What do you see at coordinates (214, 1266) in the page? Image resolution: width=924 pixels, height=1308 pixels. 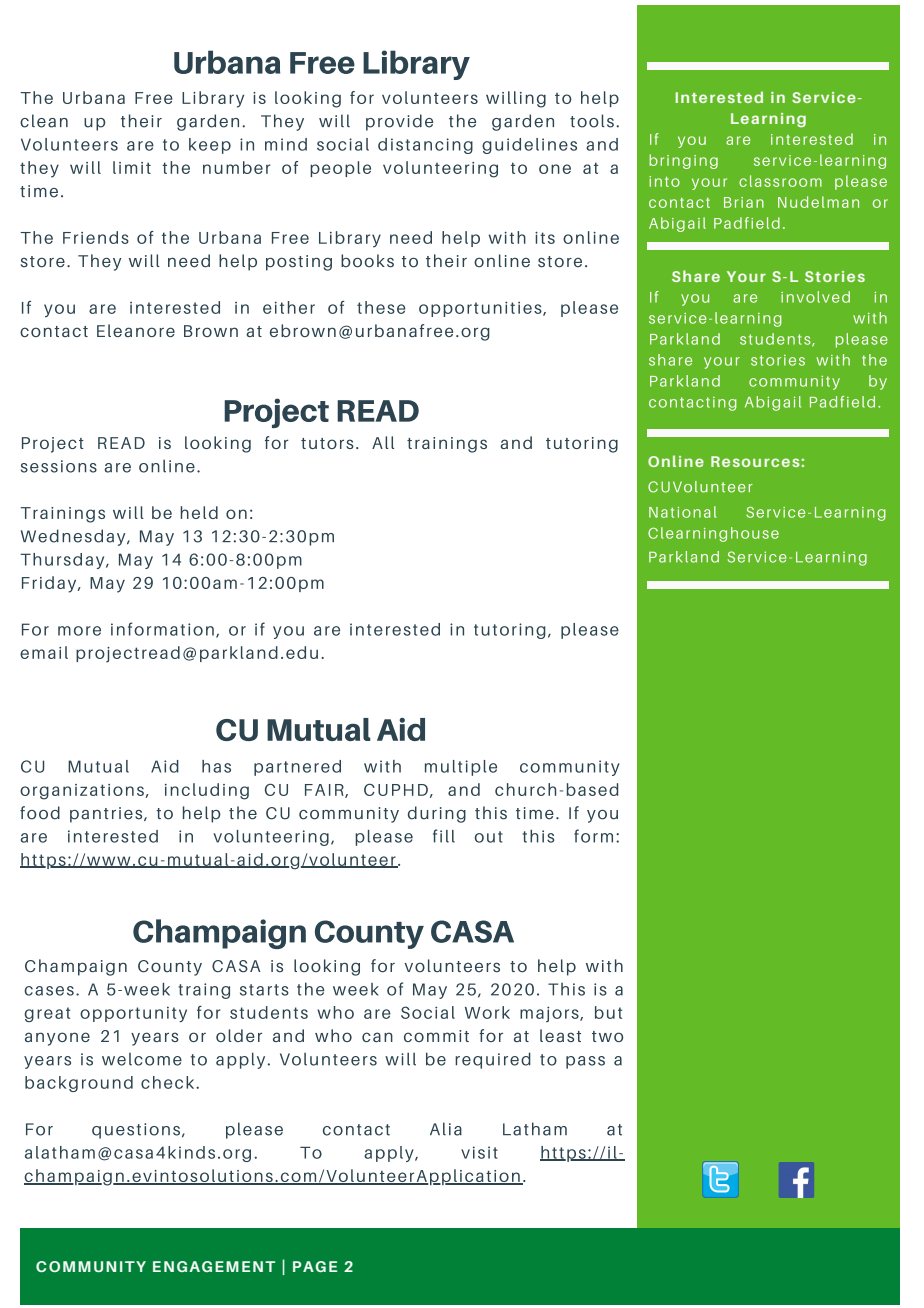 I see `ENGAGEMENT` at bounding box center [214, 1266].
